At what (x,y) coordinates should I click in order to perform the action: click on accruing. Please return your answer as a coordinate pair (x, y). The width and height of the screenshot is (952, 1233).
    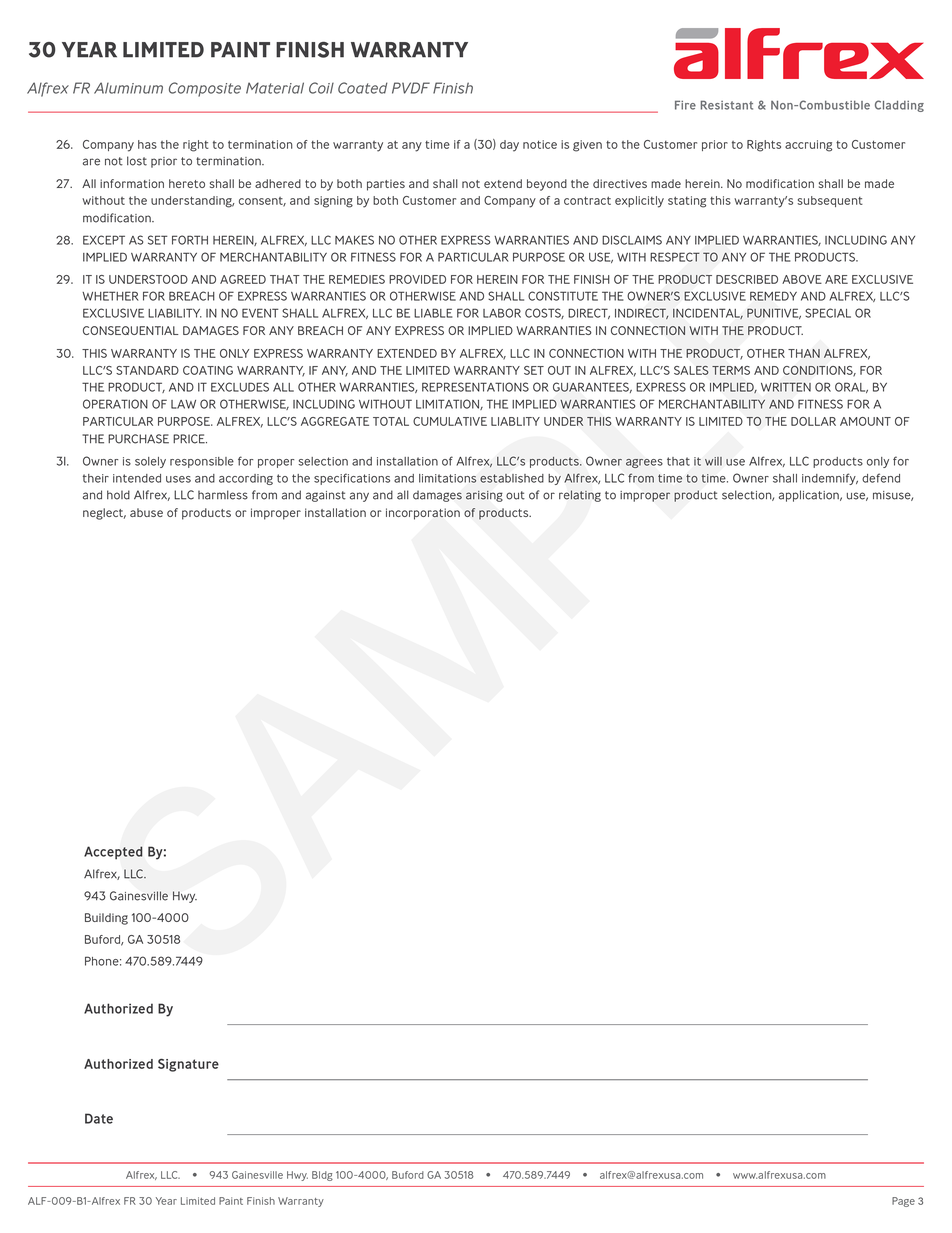
    Looking at the image, I should click on (808, 146).
